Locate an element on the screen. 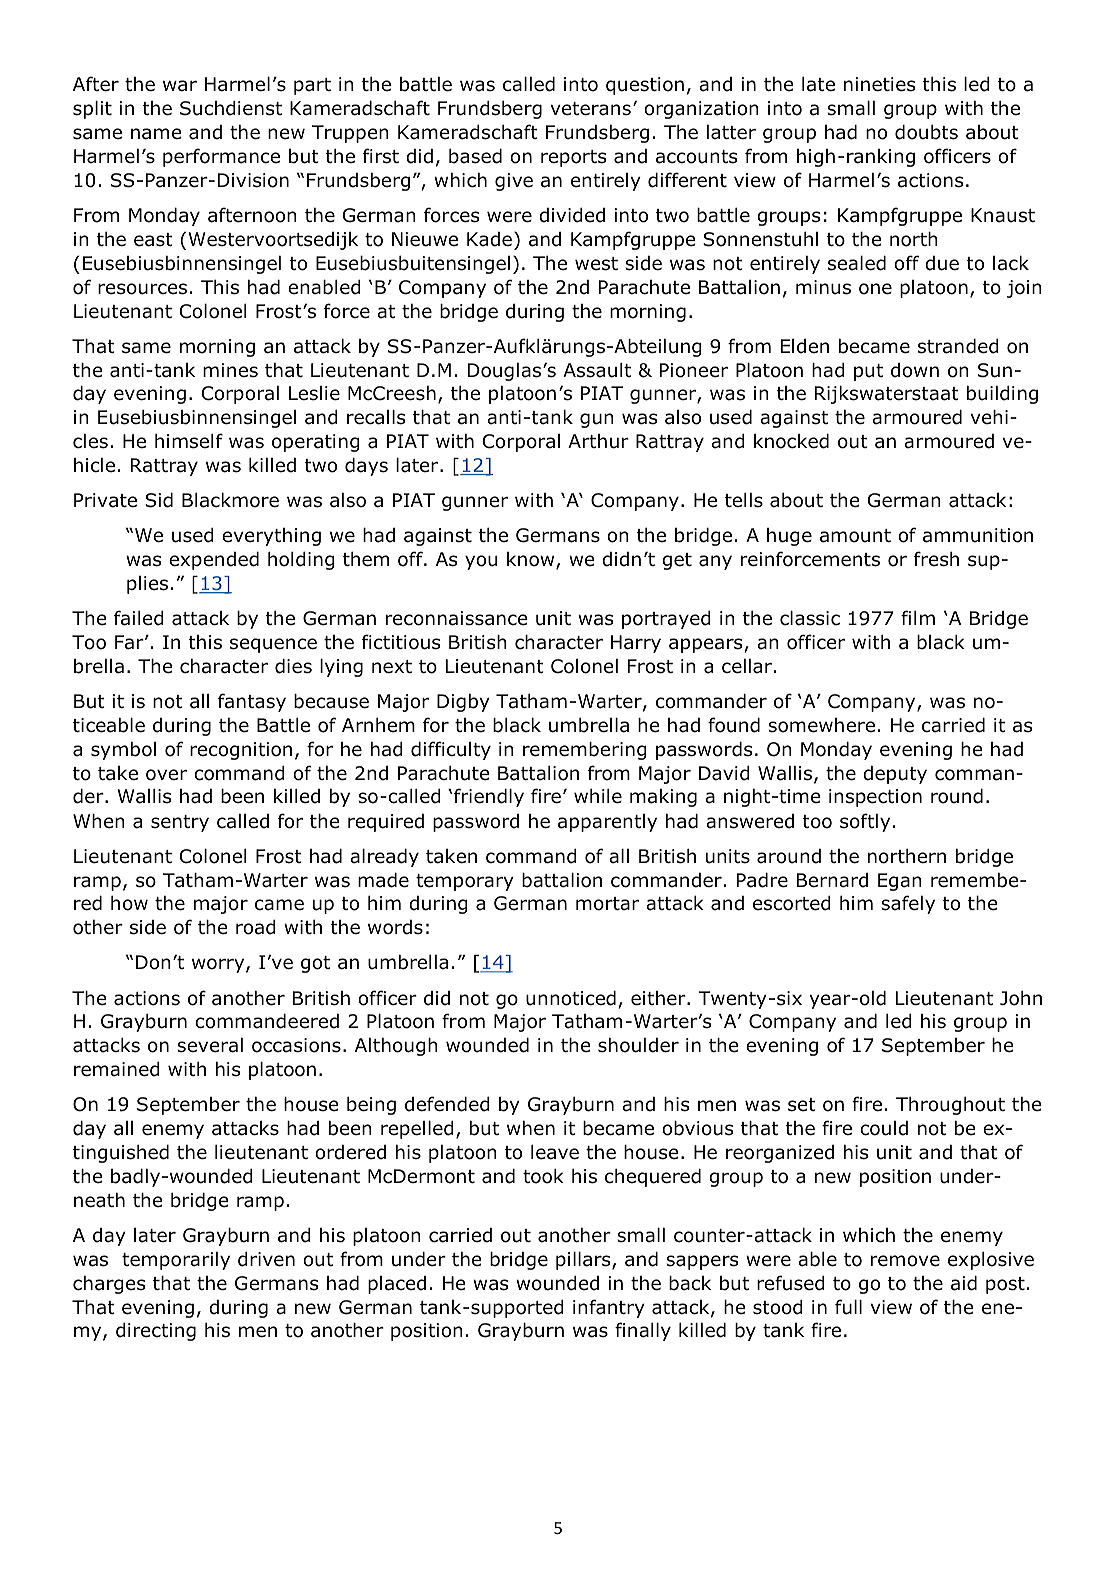 This screenshot has width=1117, height=1579. Assault is located at coordinates (597, 370).
